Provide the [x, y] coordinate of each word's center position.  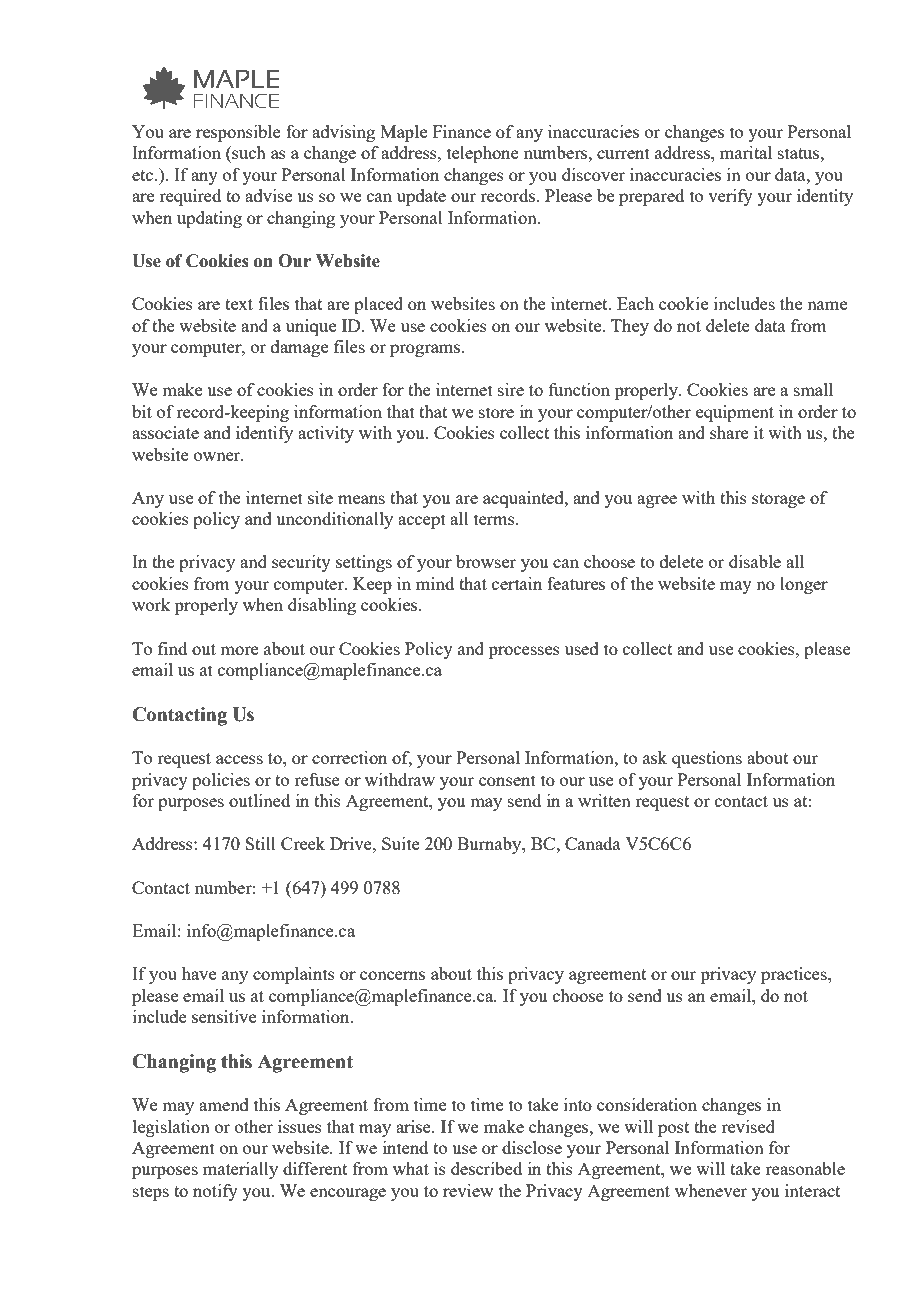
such [248, 154]
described [486, 1168]
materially [240, 1170]
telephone [483, 154]
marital [746, 152]
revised [748, 1126]
